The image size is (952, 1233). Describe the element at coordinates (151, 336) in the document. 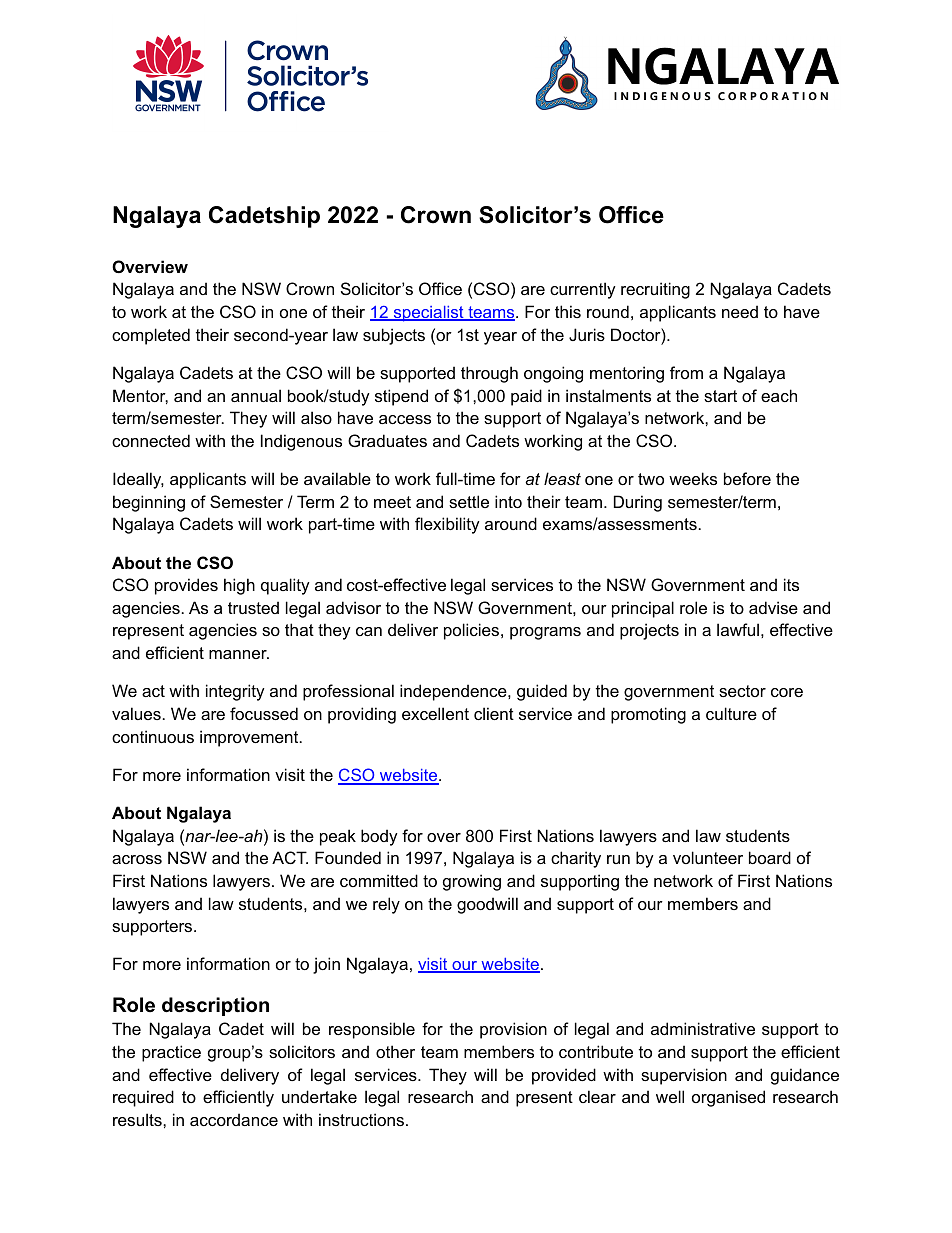

I see `completed` at that location.
